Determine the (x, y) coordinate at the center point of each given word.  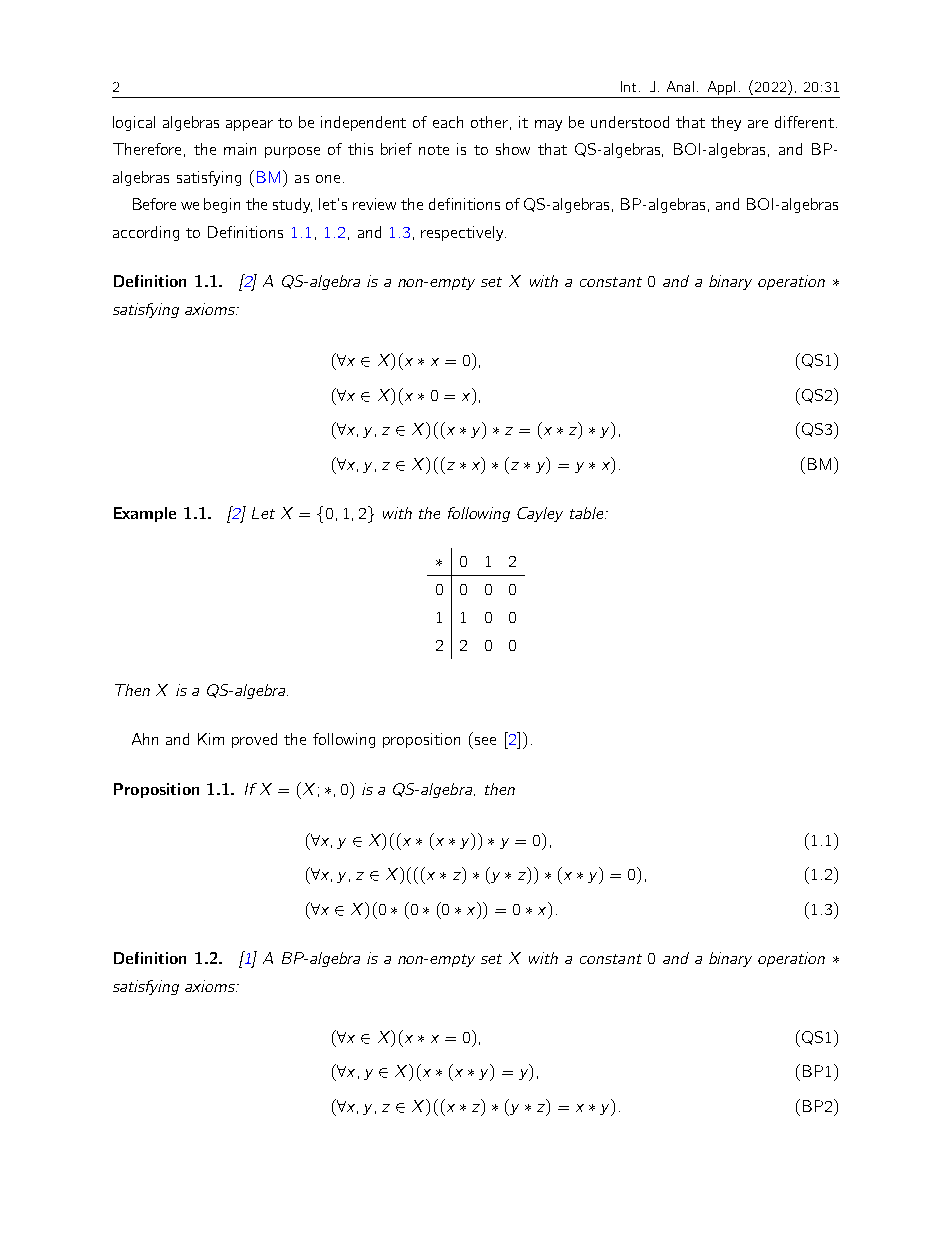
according (146, 233)
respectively (463, 233)
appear (249, 125)
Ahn (145, 739)
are (758, 124)
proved (254, 740)
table (588, 513)
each (448, 122)
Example (145, 514)
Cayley (540, 514)
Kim (211, 739)
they (726, 123)
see (485, 741)
